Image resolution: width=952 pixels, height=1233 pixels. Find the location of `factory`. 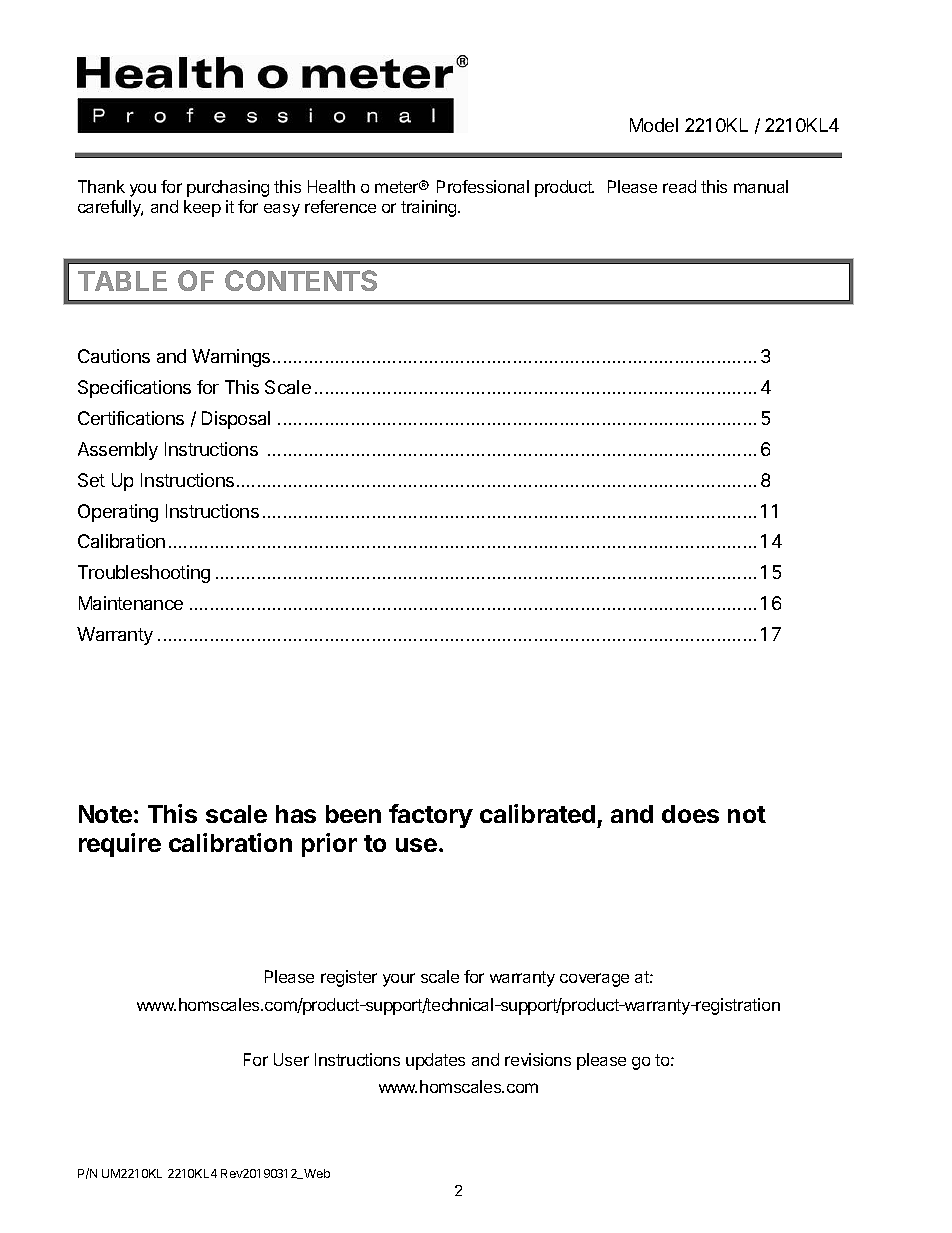

factory is located at coordinates (431, 816).
